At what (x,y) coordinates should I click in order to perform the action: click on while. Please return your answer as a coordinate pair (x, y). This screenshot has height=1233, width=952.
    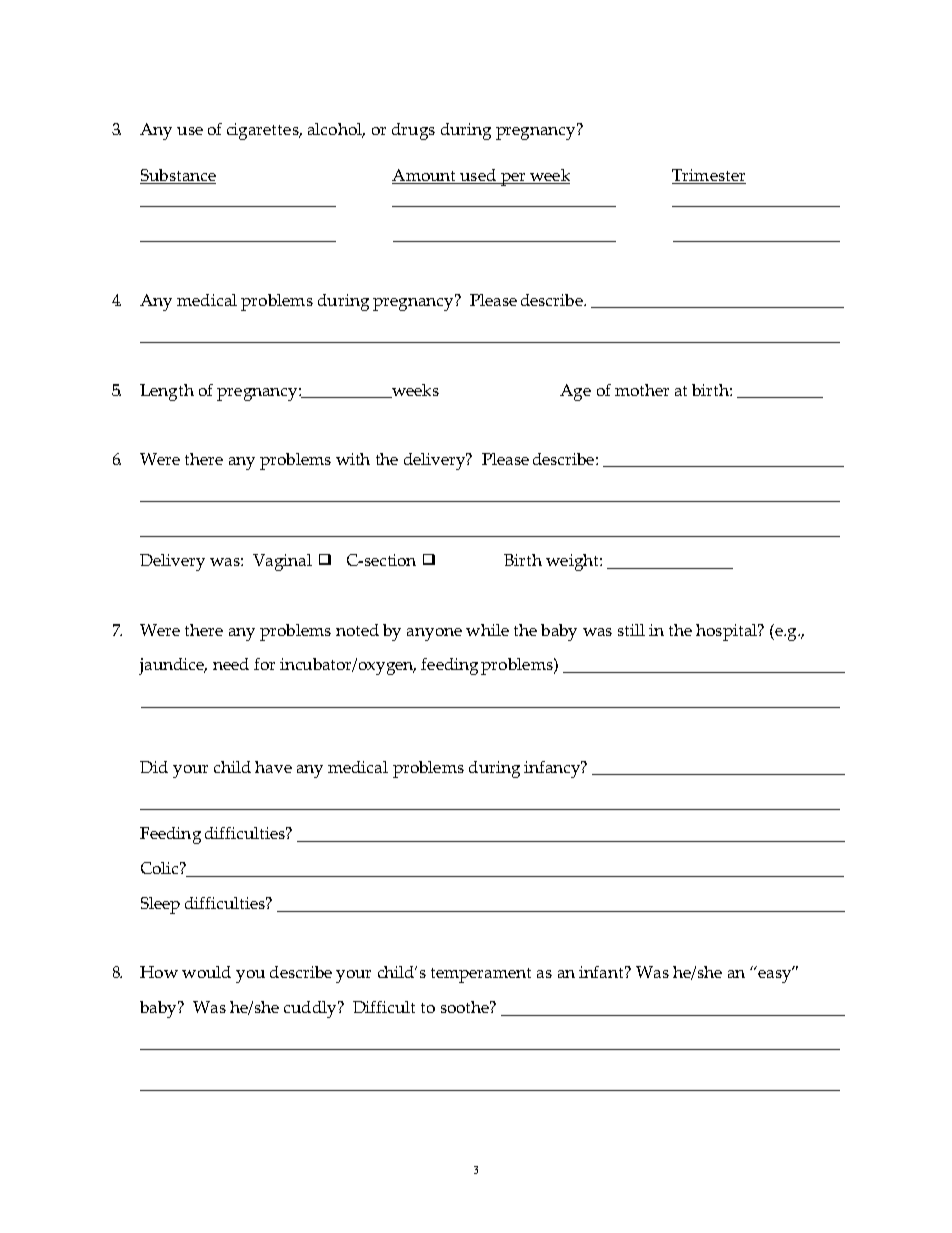
    Looking at the image, I should click on (487, 630).
